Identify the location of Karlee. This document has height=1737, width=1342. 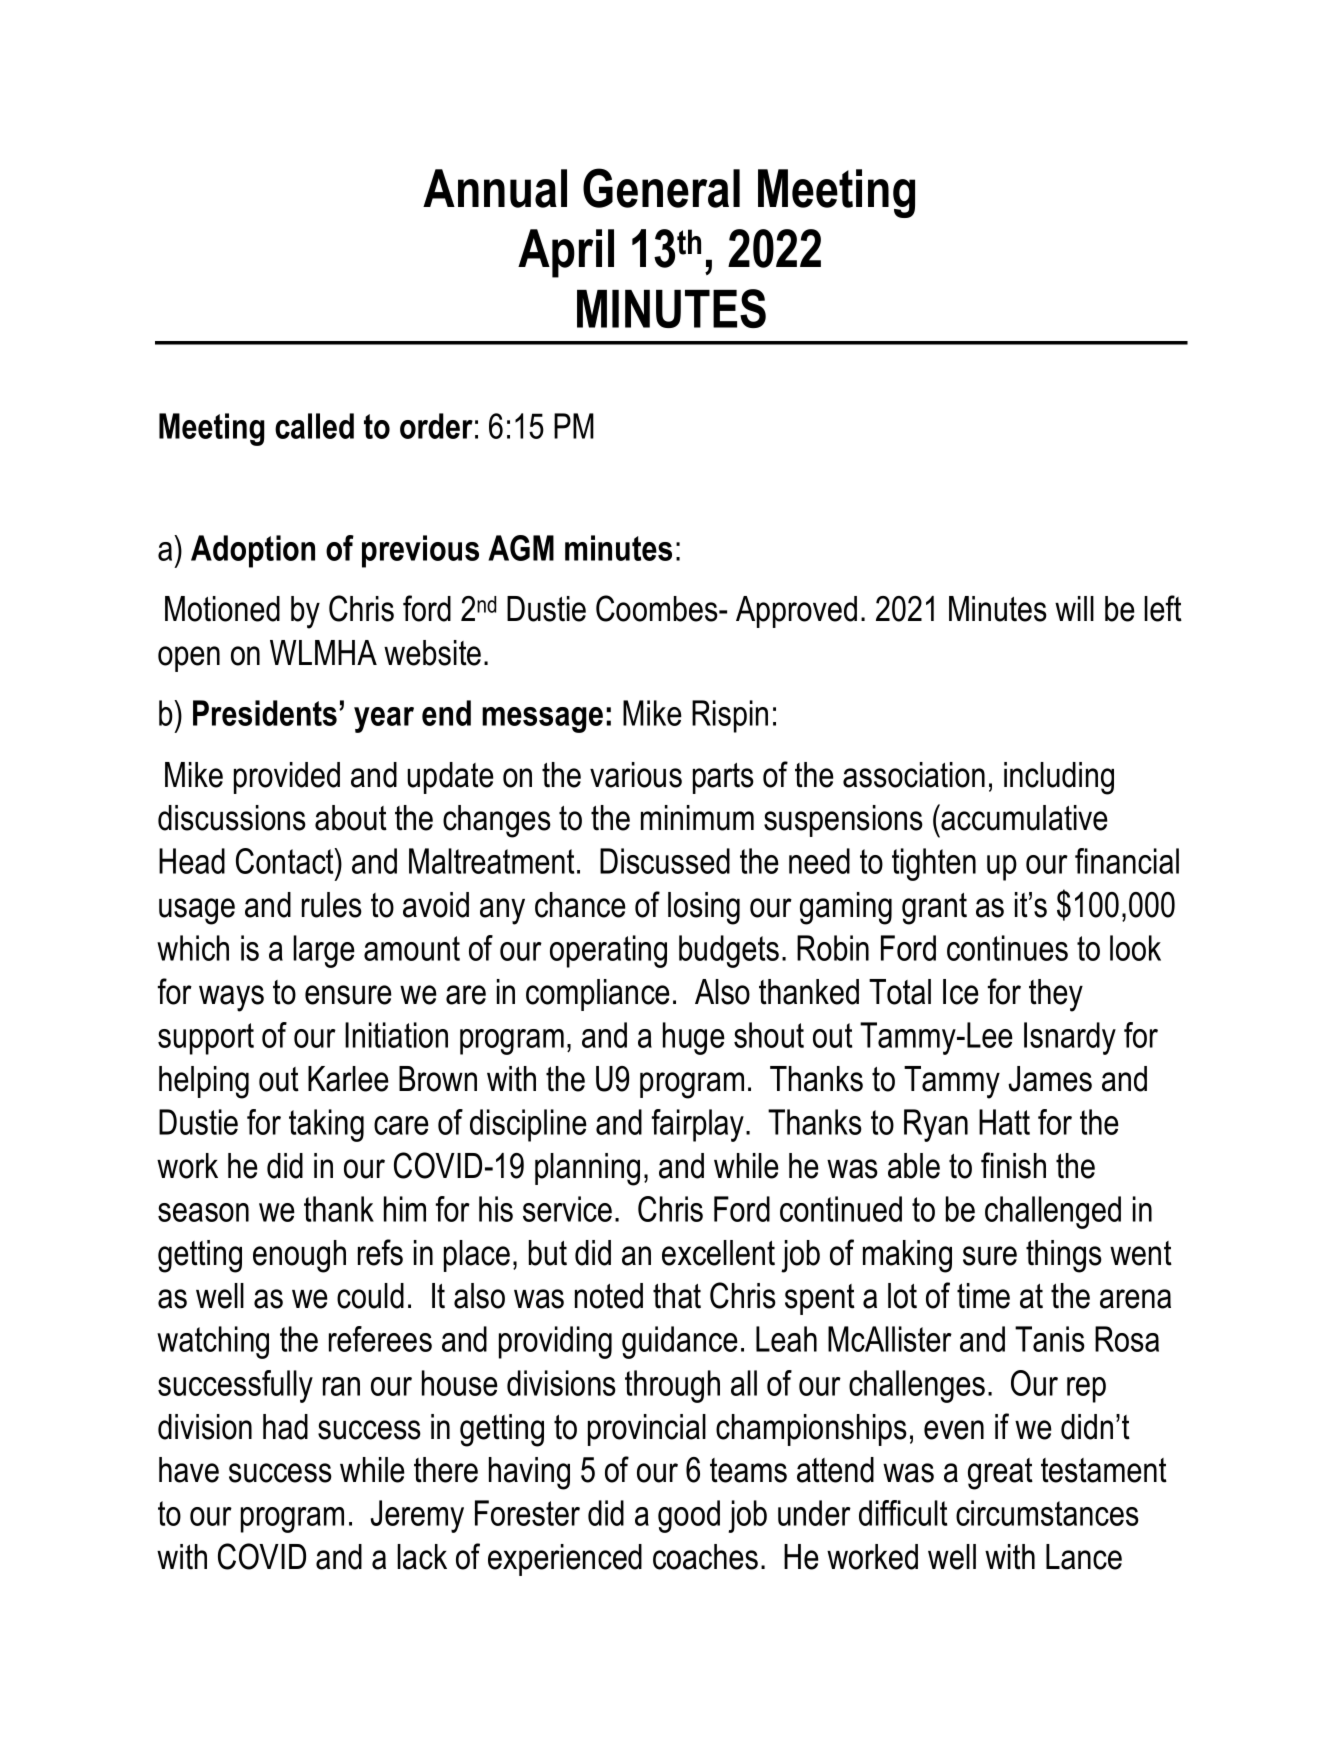
(348, 1079).
